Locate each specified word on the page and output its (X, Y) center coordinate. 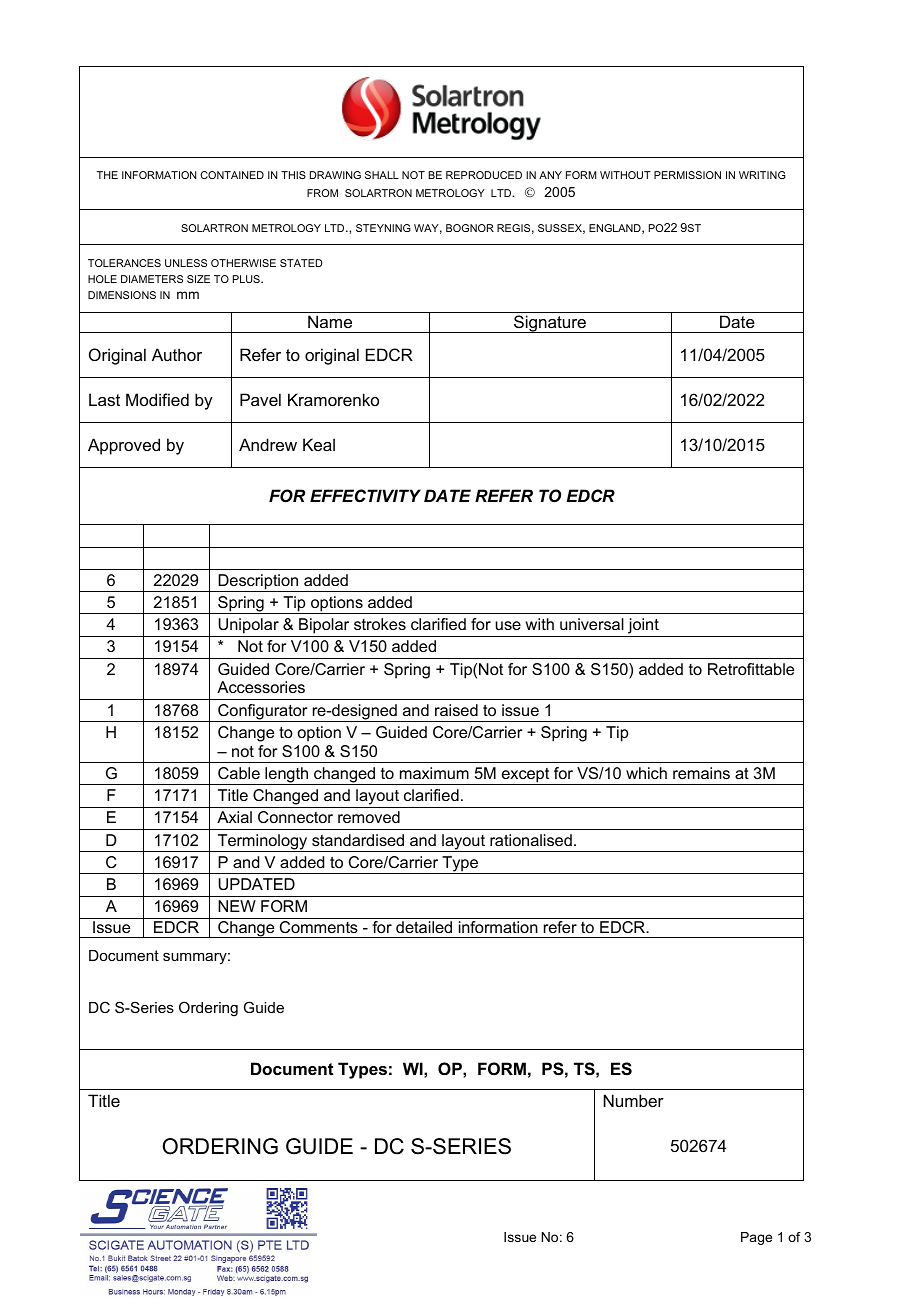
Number (634, 1100)
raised (456, 710)
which (646, 773)
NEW (237, 906)
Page (756, 1238)
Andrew (268, 444)
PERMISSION (687, 175)
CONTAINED (232, 175)
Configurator (263, 713)
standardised (358, 840)
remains (701, 773)
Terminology (262, 843)
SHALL (382, 175)
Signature (550, 324)
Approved (124, 446)
